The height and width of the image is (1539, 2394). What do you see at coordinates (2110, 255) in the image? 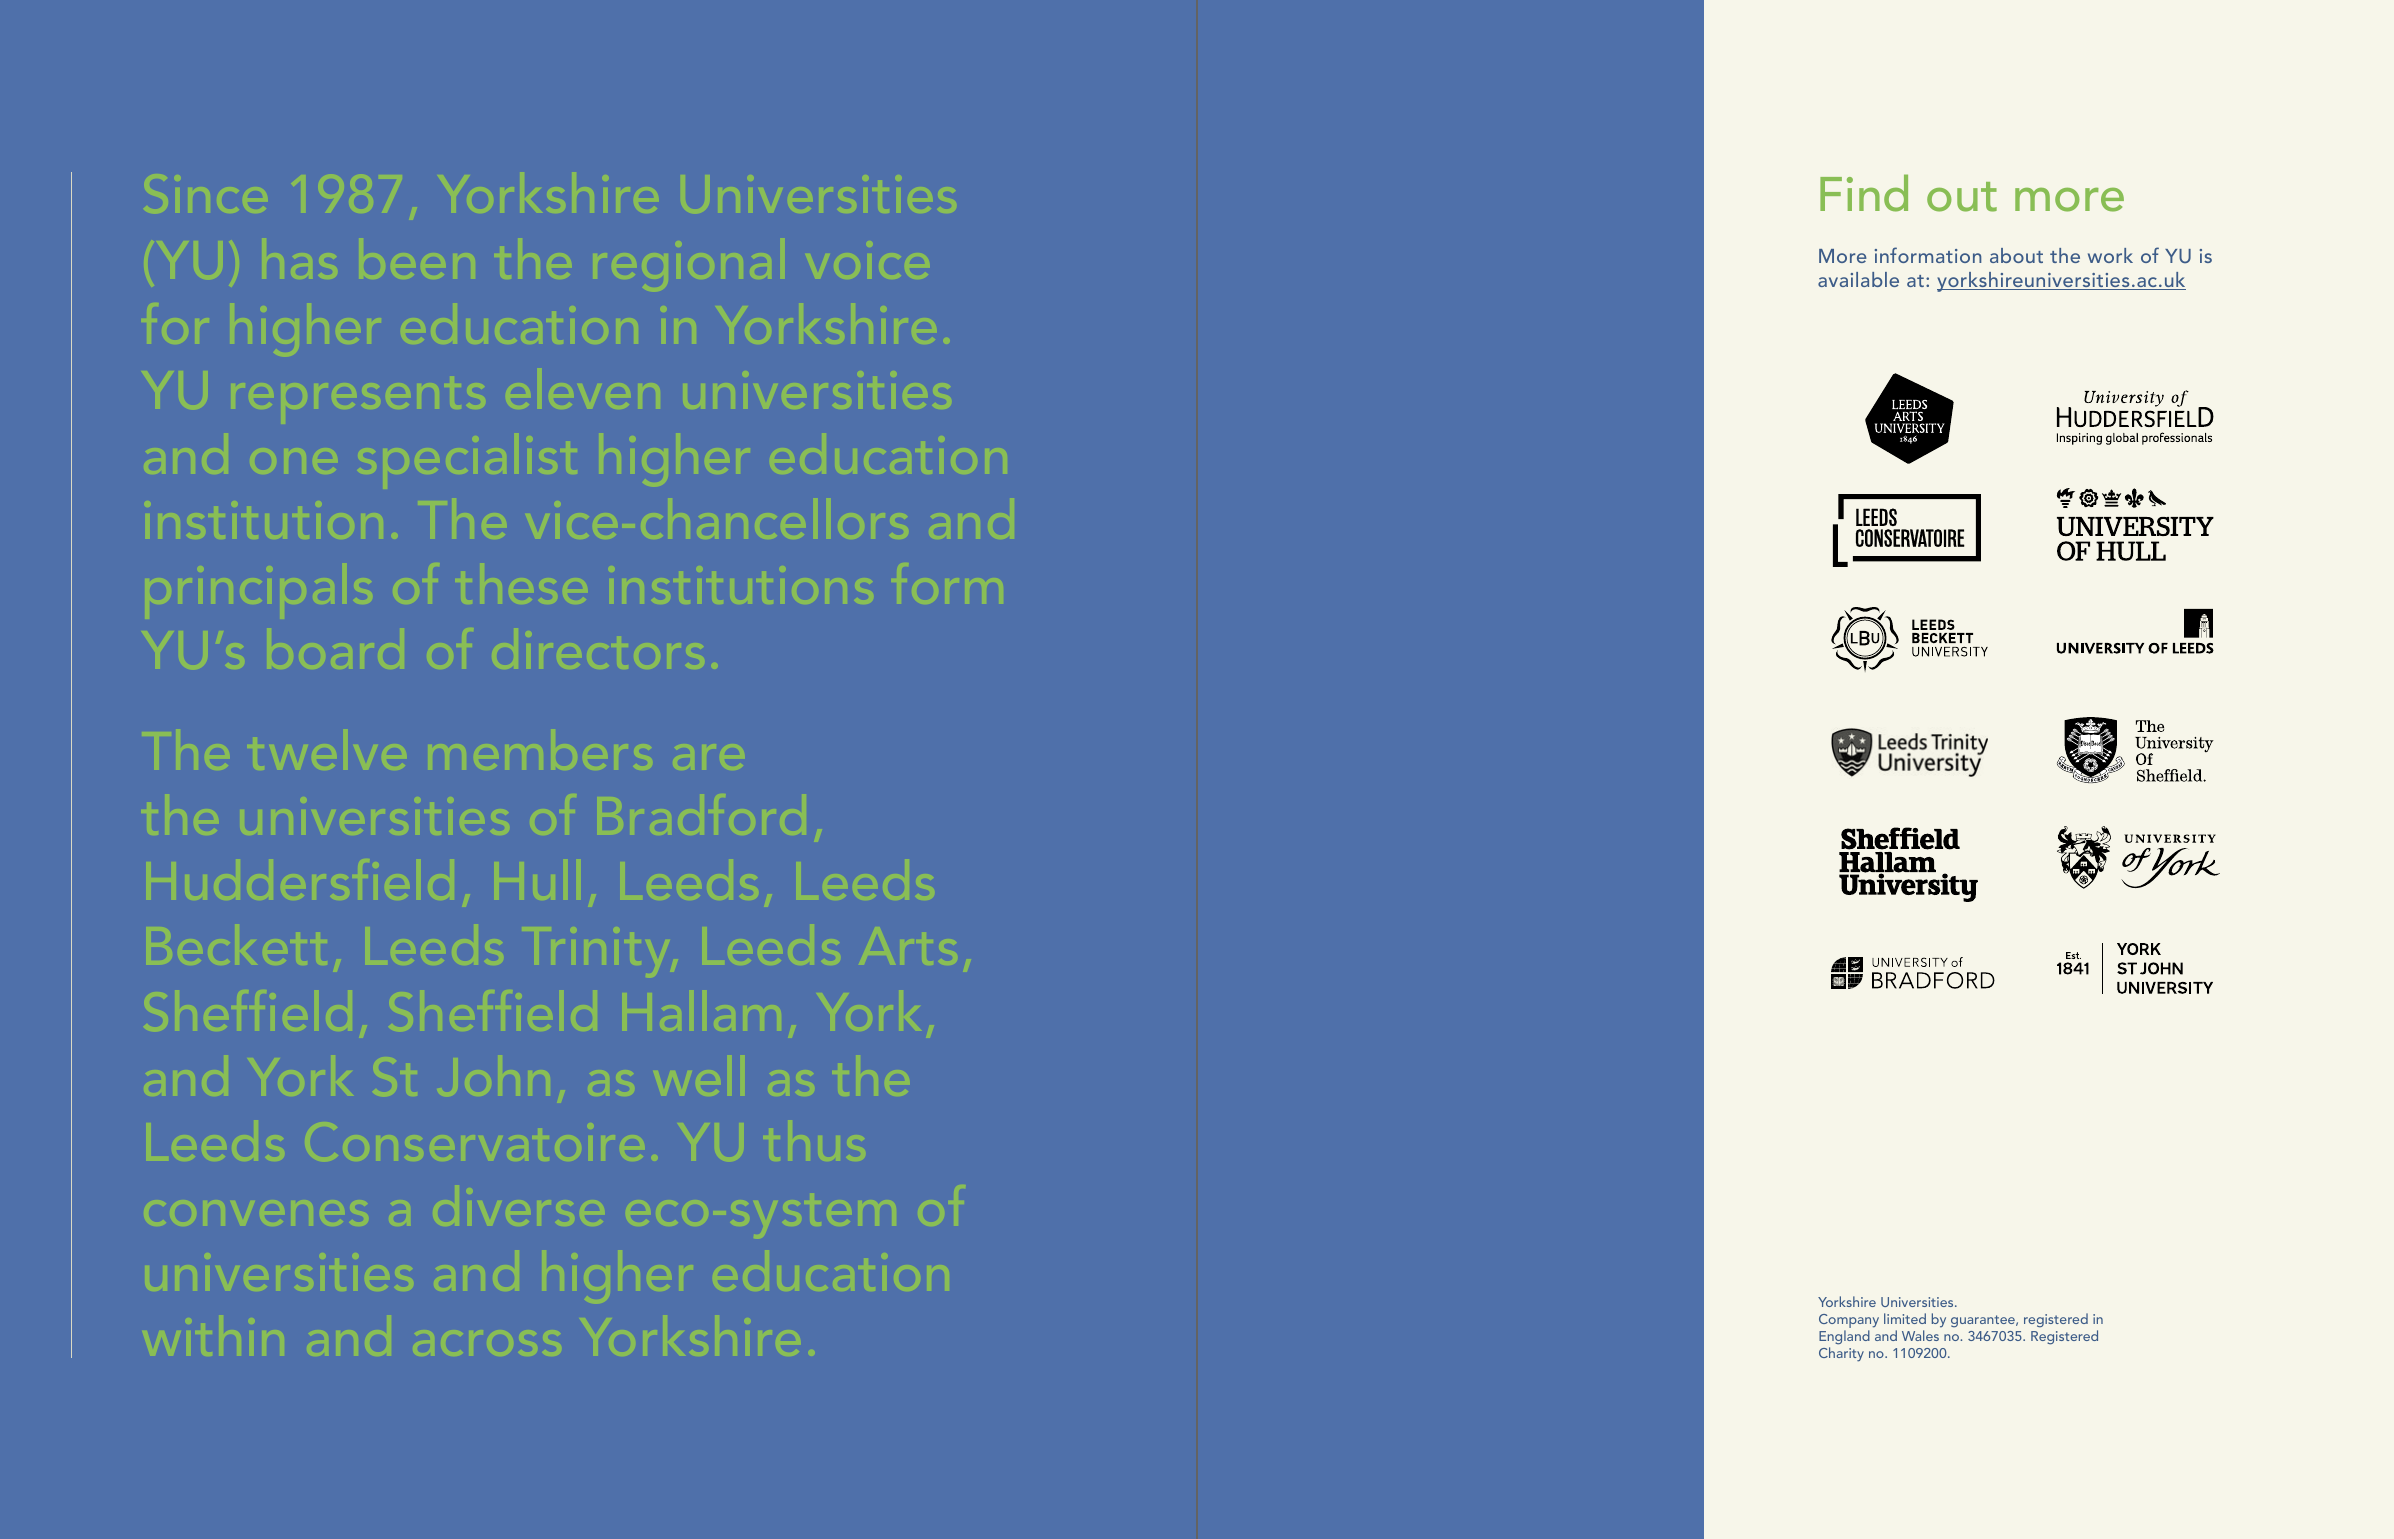
I see `work` at bounding box center [2110, 255].
